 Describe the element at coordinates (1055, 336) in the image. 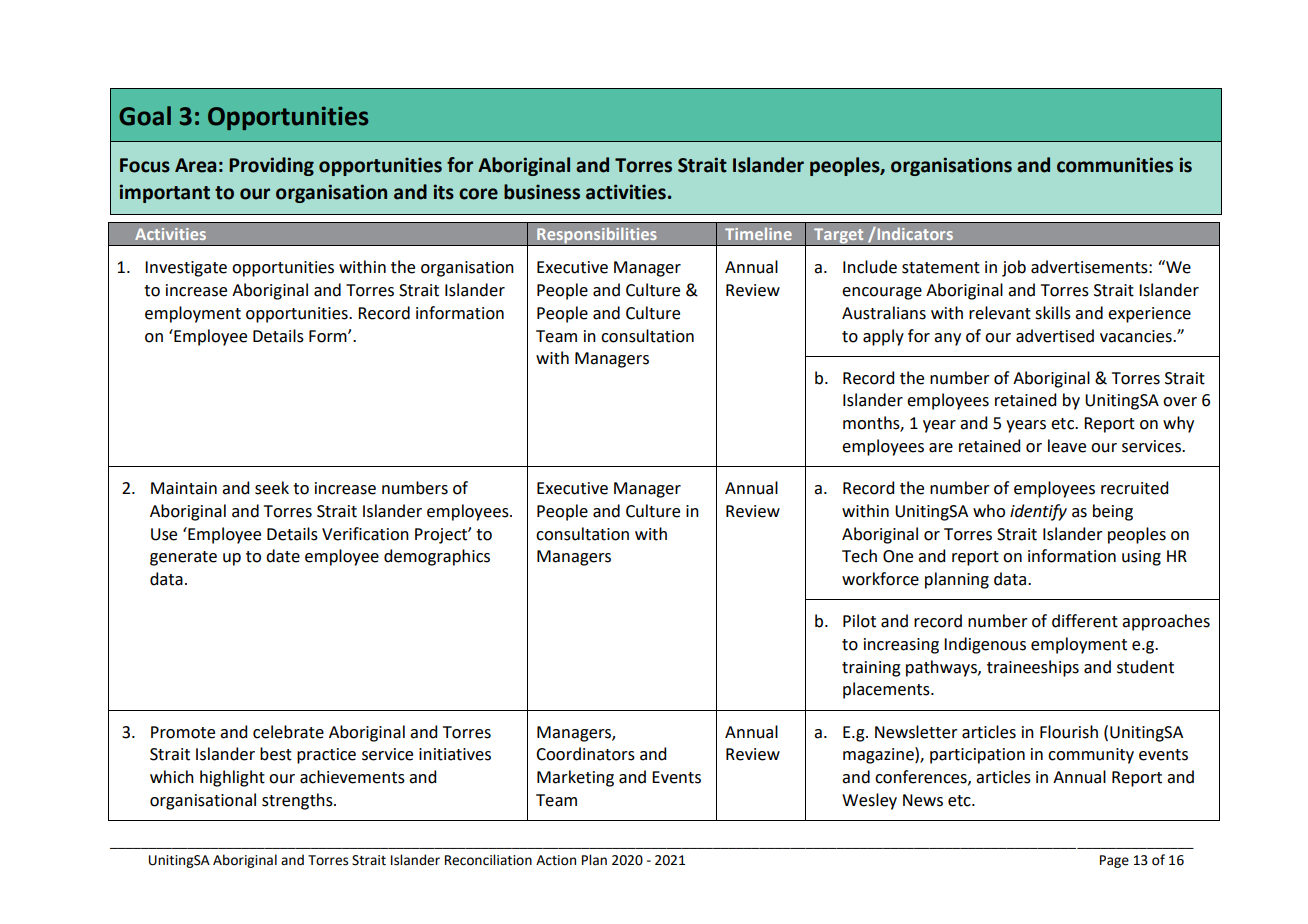

I see `advertised` at that location.
